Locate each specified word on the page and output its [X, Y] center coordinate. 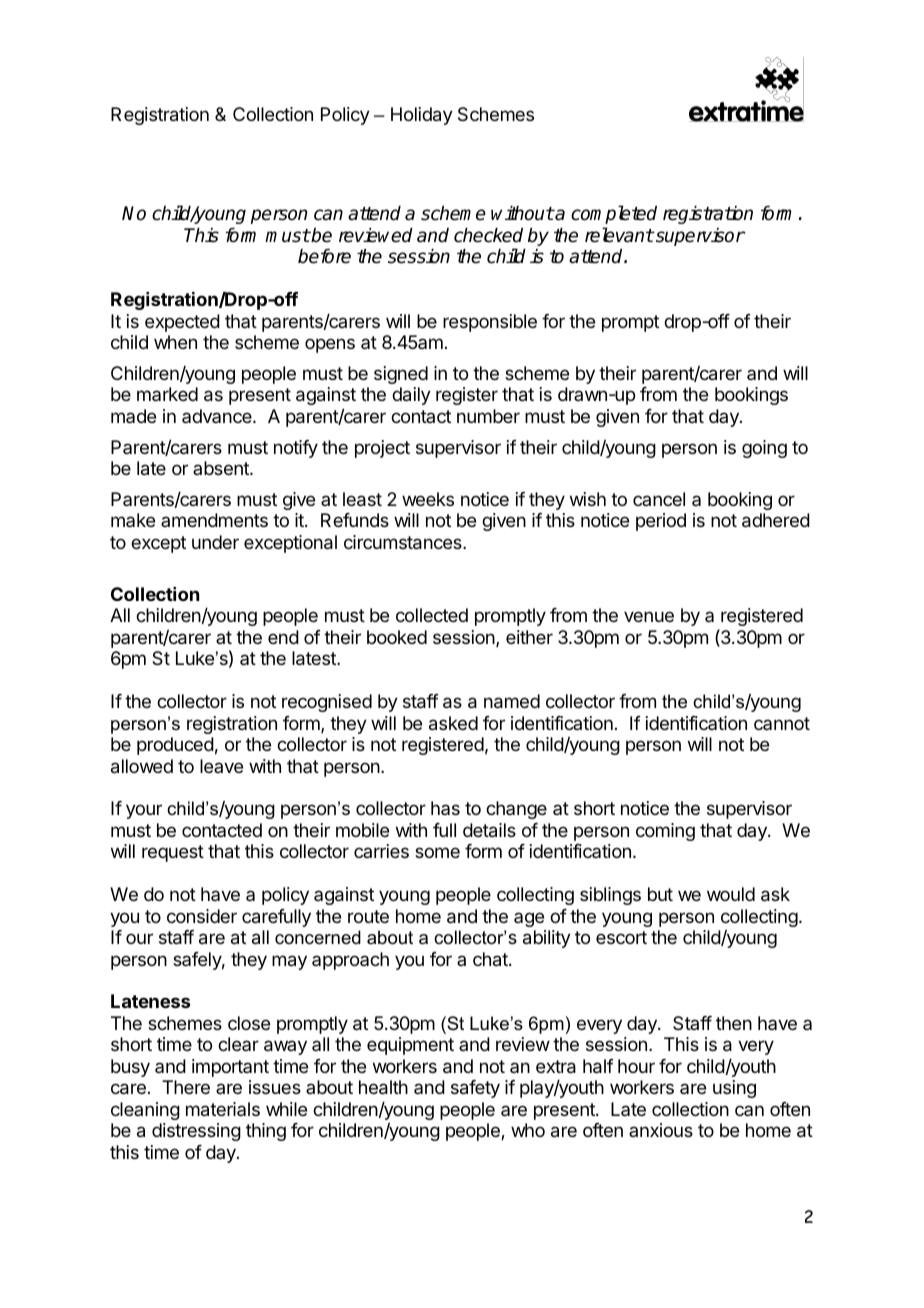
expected [182, 323]
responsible [490, 323]
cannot [782, 723]
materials [223, 1109]
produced [175, 746]
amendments [214, 520]
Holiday [422, 116]
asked [453, 723]
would [731, 894]
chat [491, 959]
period [661, 522]
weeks [428, 499]
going [764, 449]
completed [614, 214]
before [324, 256]
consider [202, 916]
